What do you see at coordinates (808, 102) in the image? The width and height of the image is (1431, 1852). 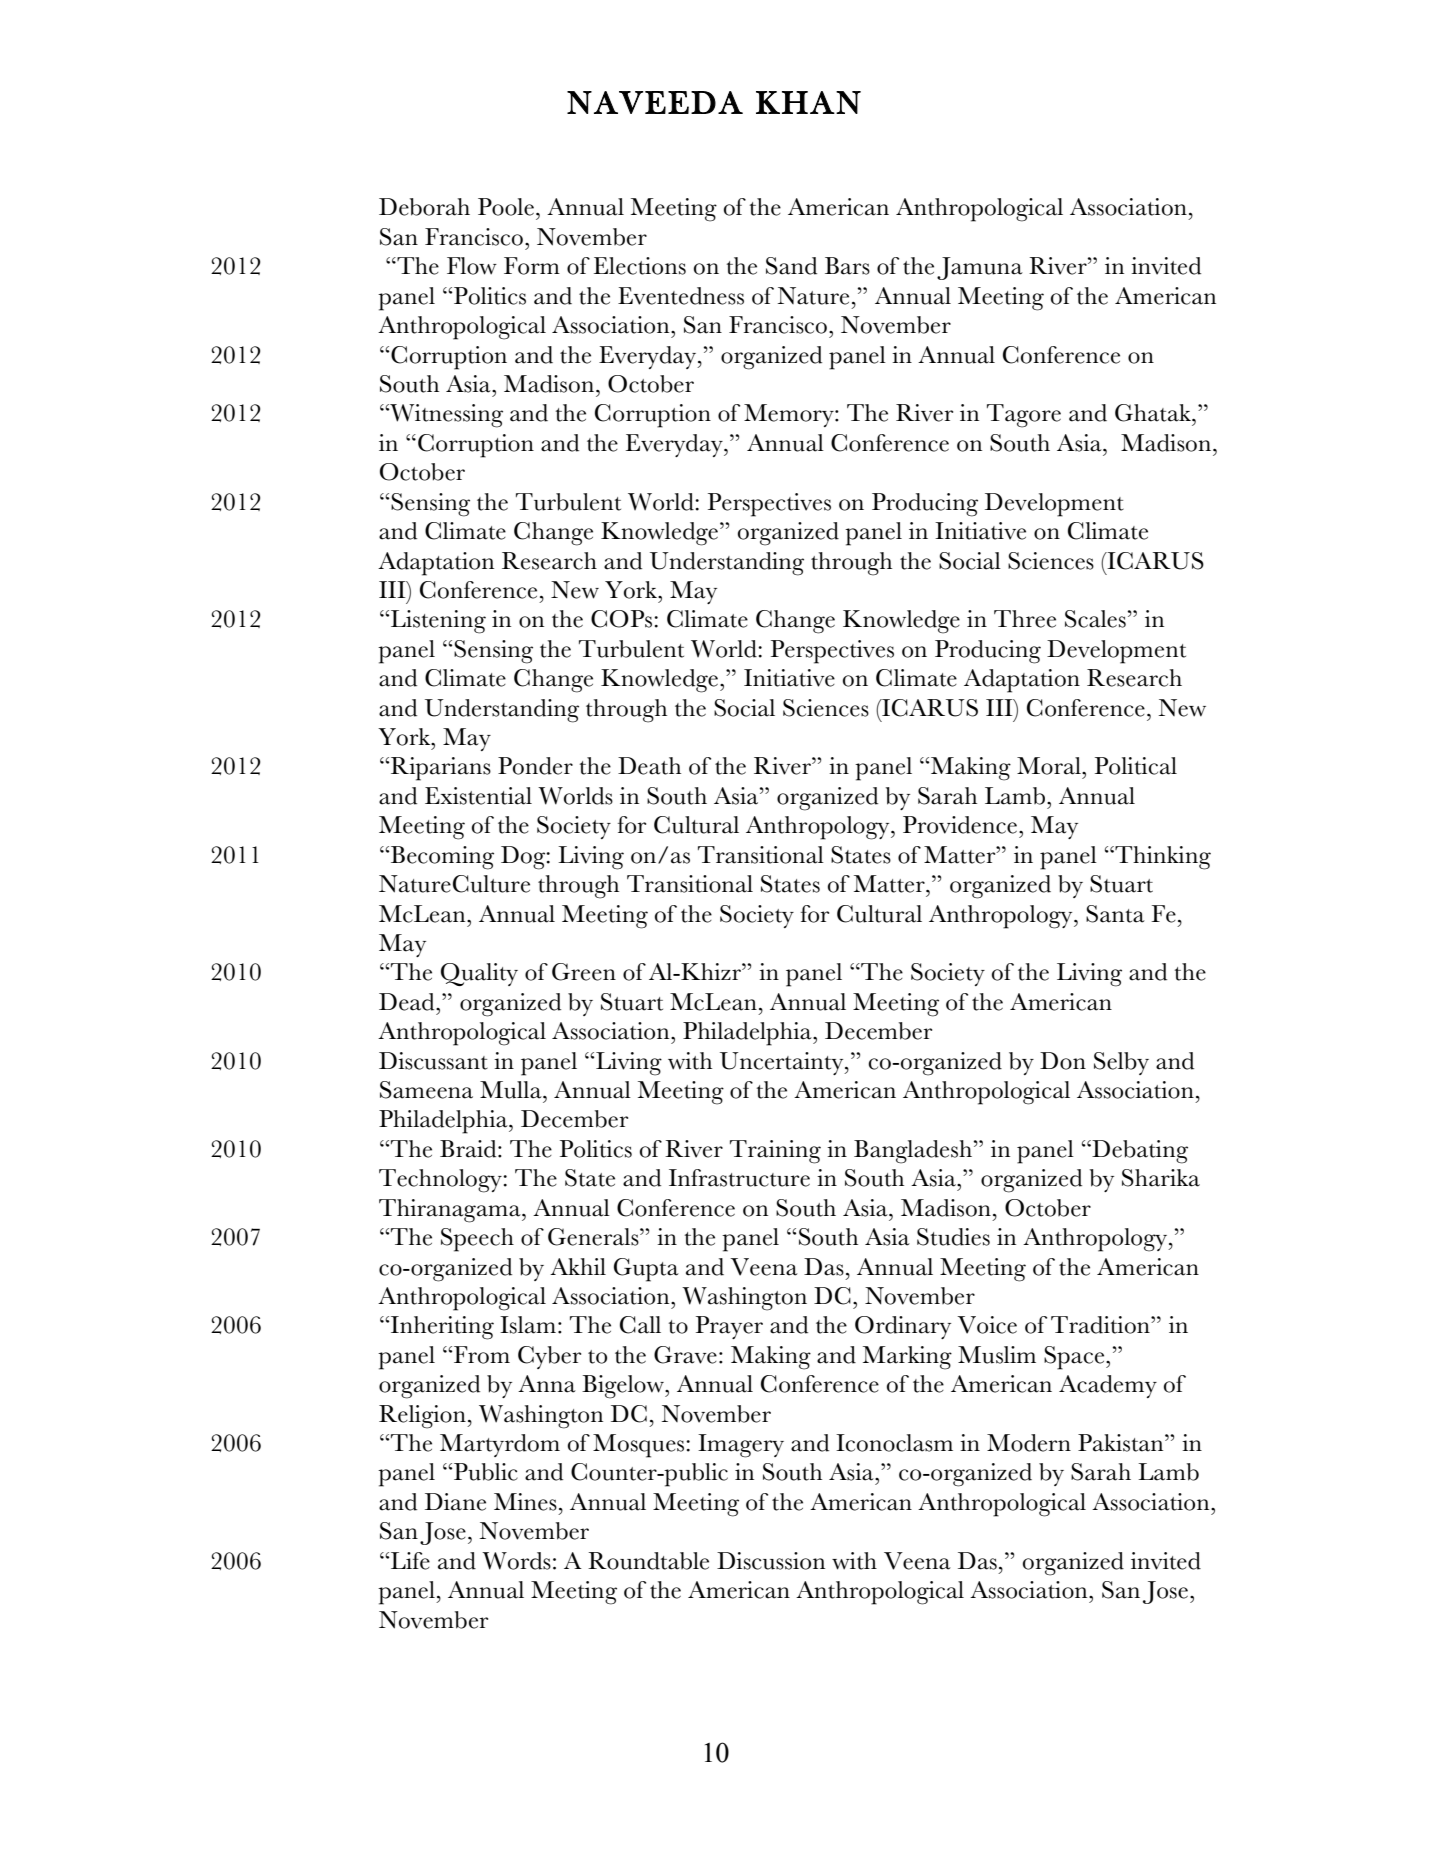 I see `KHAN` at bounding box center [808, 102].
